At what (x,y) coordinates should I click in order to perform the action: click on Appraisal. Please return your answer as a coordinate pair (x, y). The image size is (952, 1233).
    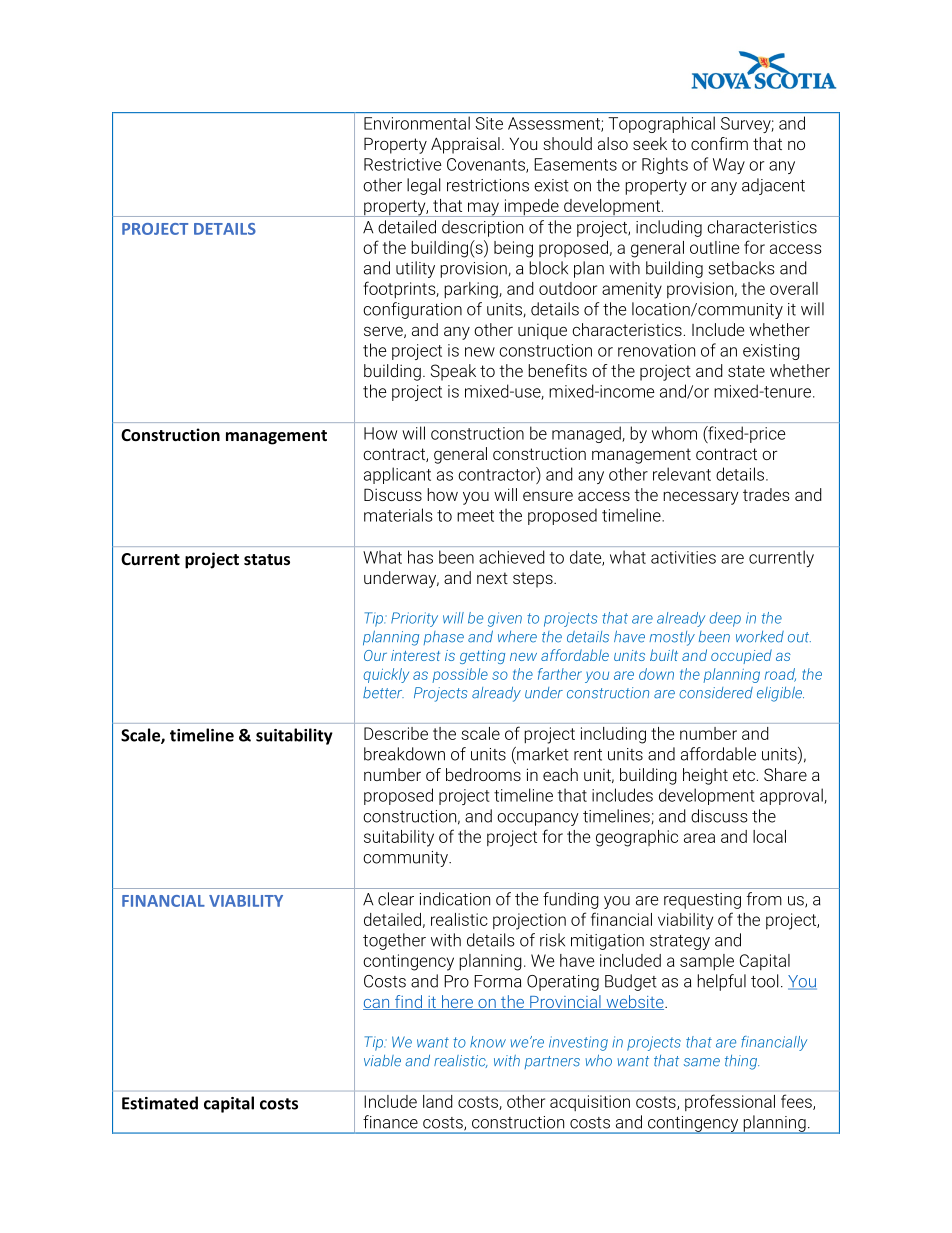
    Looking at the image, I should click on (465, 145).
